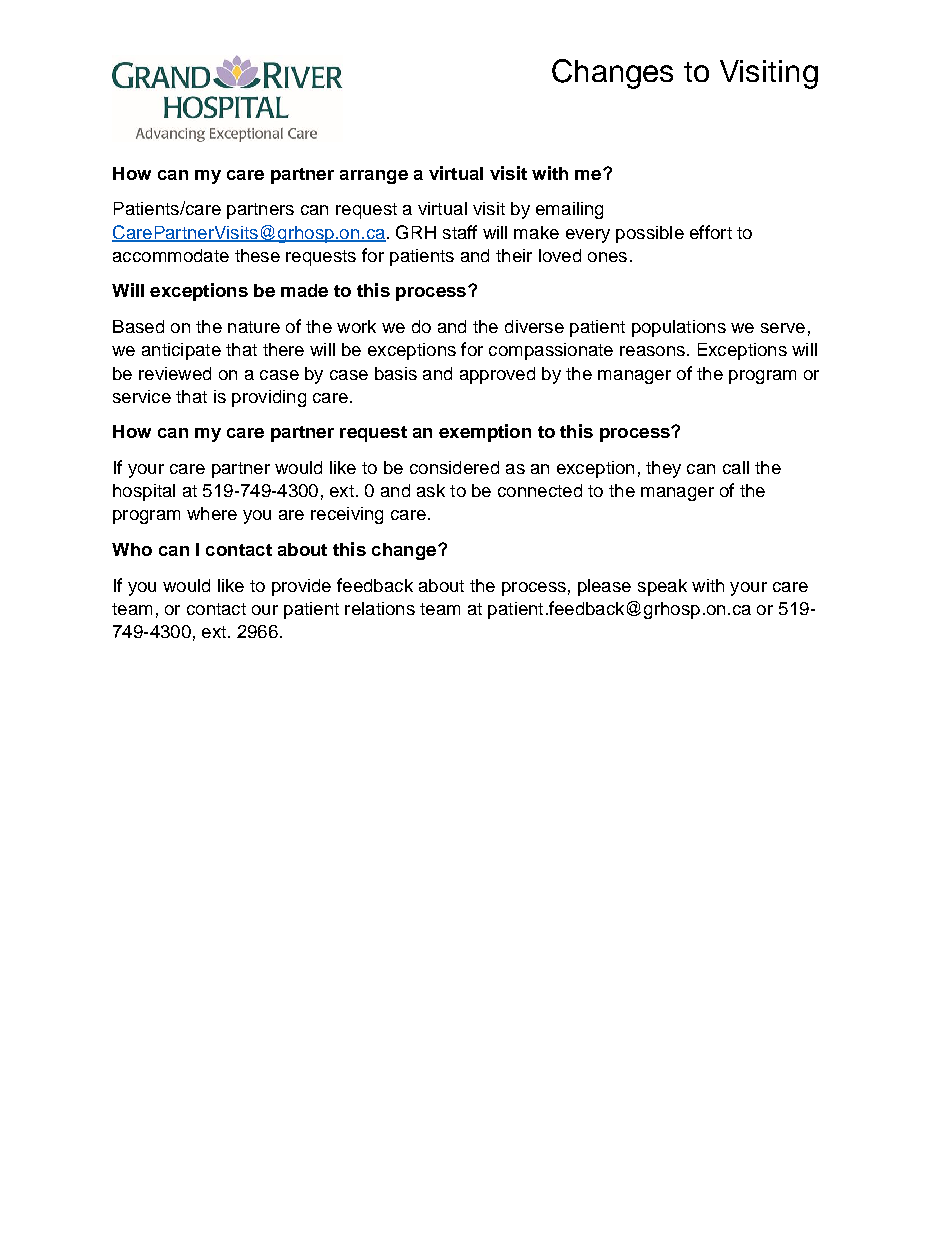 This document has height=1233, width=952. What do you see at coordinates (711, 232) in the document?
I see `effort` at bounding box center [711, 232].
